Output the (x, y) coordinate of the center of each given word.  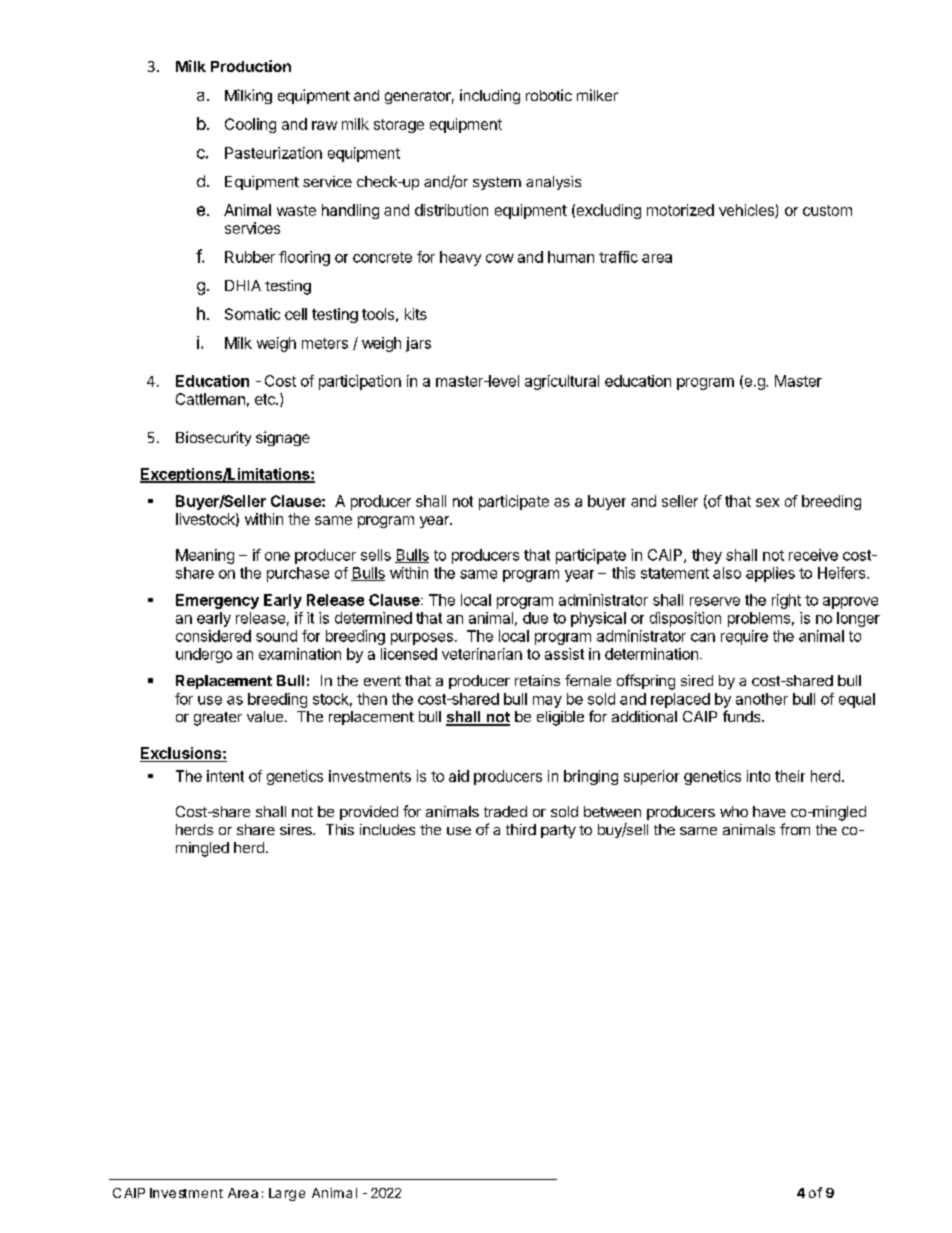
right (786, 601)
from (795, 829)
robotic (549, 95)
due (535, 618)
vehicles (747, 211)
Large (287, 1194)
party (558, 831)
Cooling (250, 125)
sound (276, 636)
